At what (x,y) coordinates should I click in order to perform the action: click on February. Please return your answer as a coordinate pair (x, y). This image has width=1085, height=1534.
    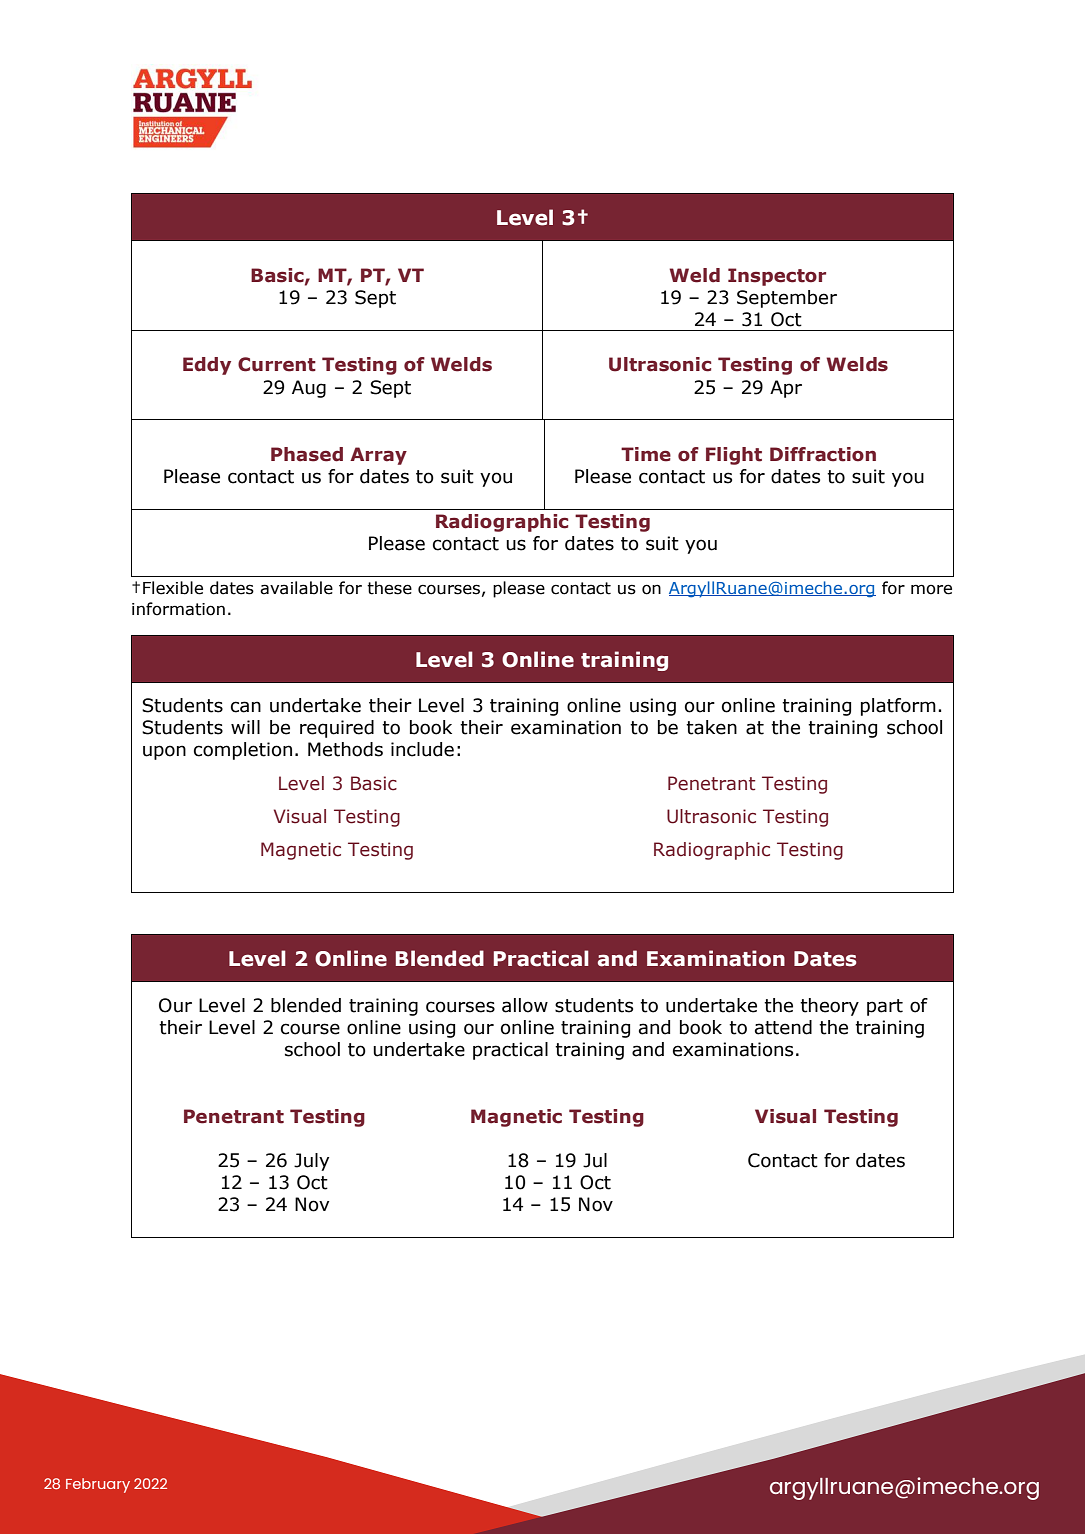
    Looking at the image, I should click on (98, 1485).
